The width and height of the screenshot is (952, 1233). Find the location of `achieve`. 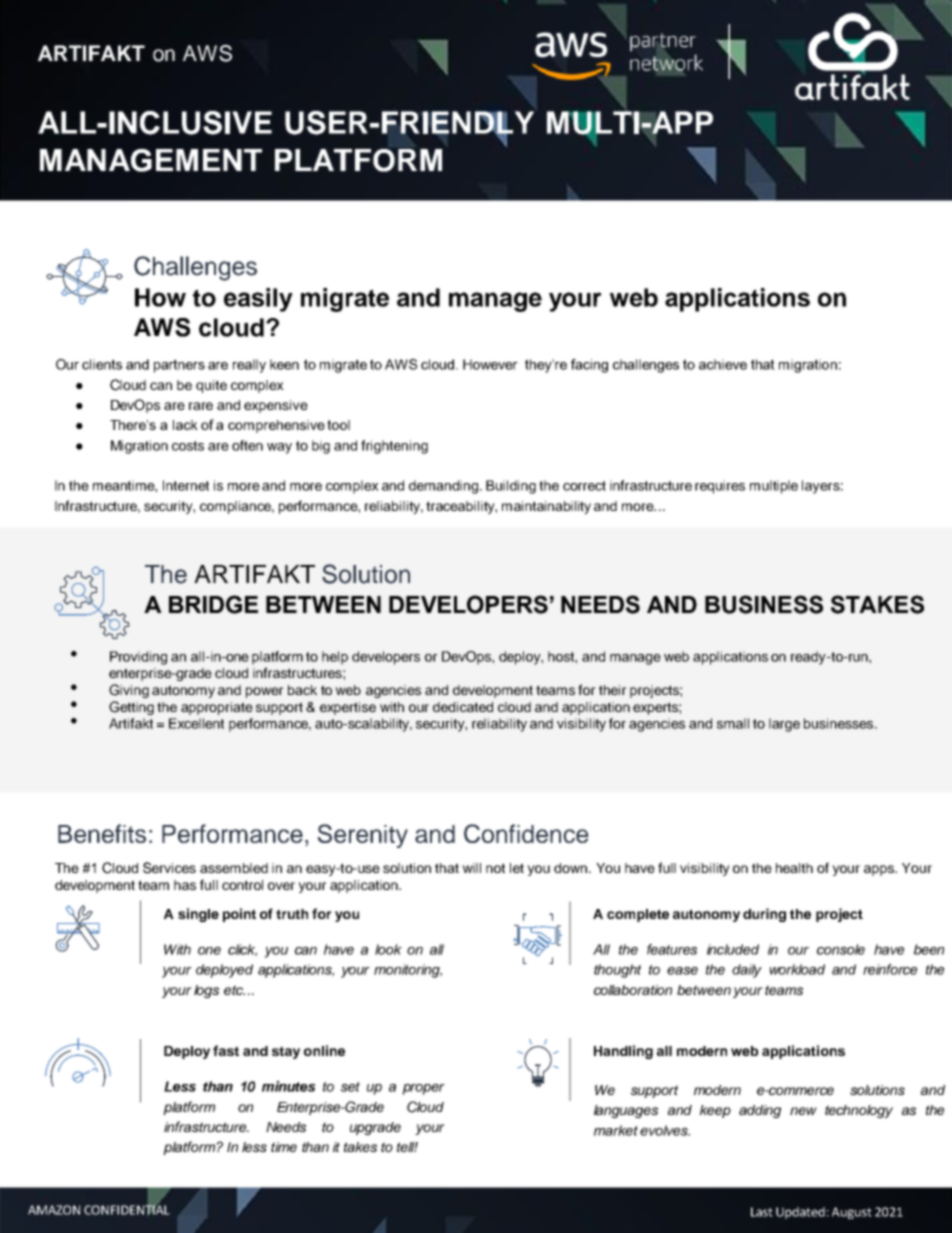

achieve is located at coordinates (723, 364).
